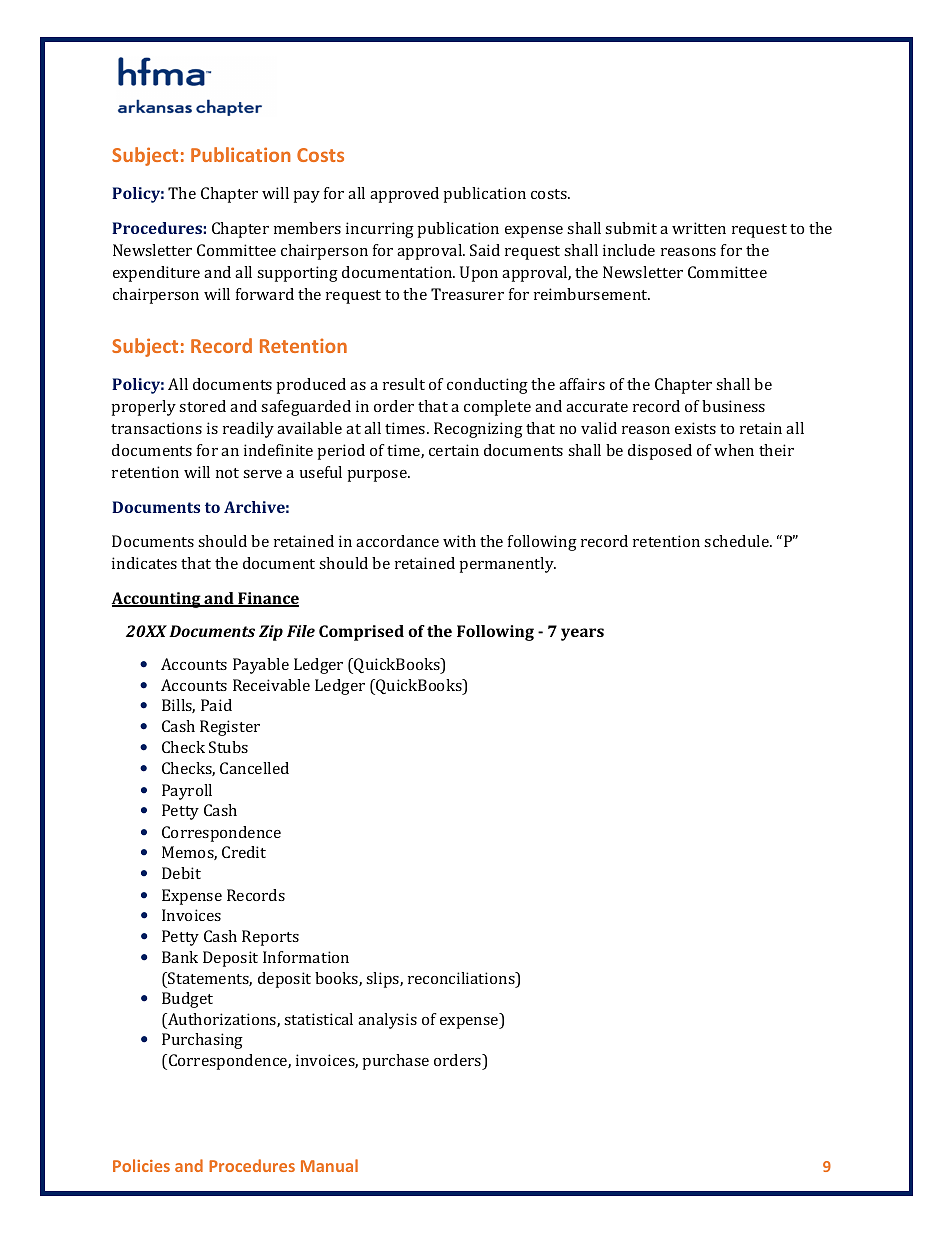 The image size is (952, 1233). What do you see at coordinates (485, 250) in the image?
I see `Said` at bounding box center [485, 250].
